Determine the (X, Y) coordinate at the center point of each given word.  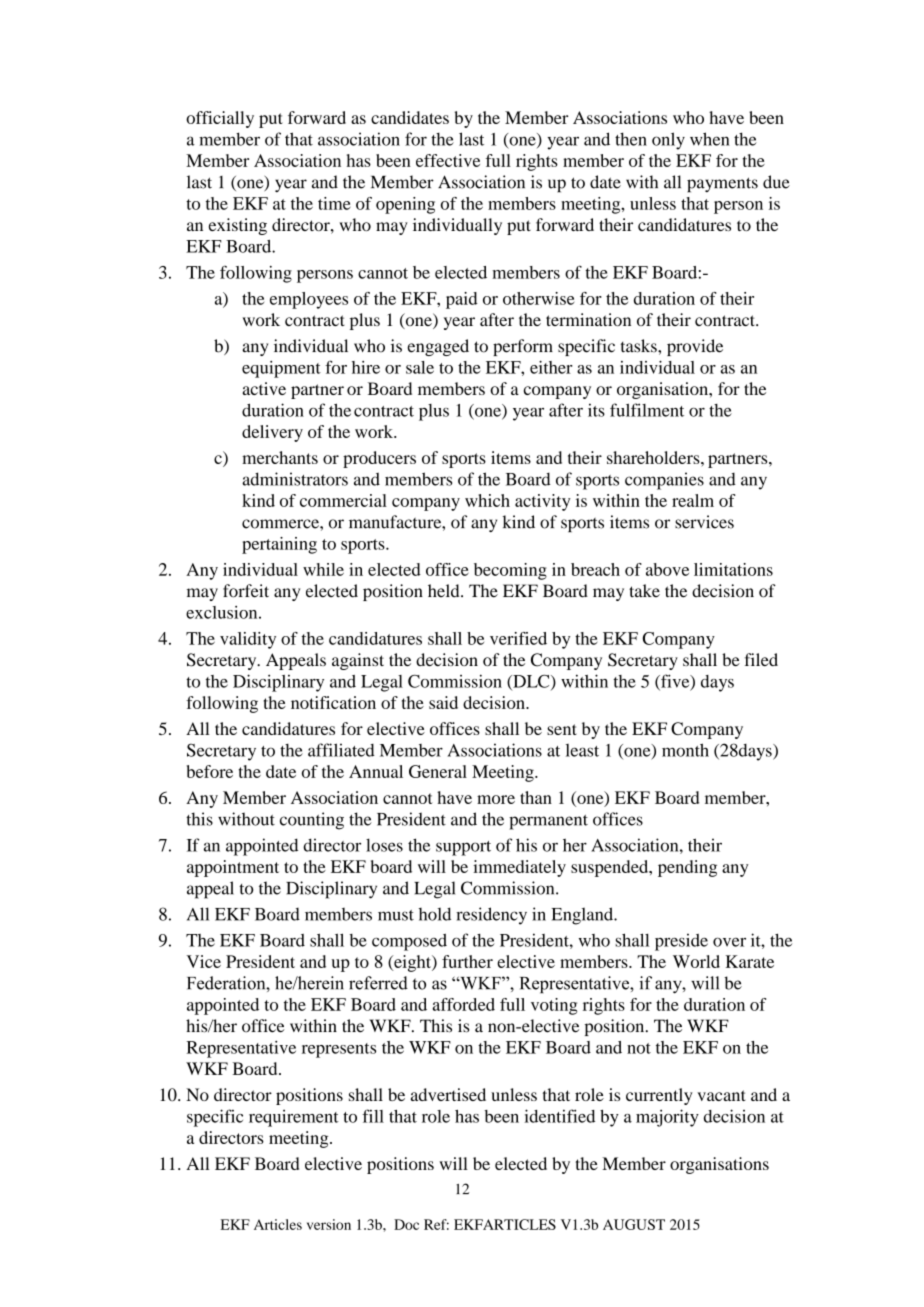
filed (761, 659)
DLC (531, 682)
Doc (406, 1224)
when (710, 139)
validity (248, 640)
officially (220, 119)
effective (448, 160)
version (329, 1224)
